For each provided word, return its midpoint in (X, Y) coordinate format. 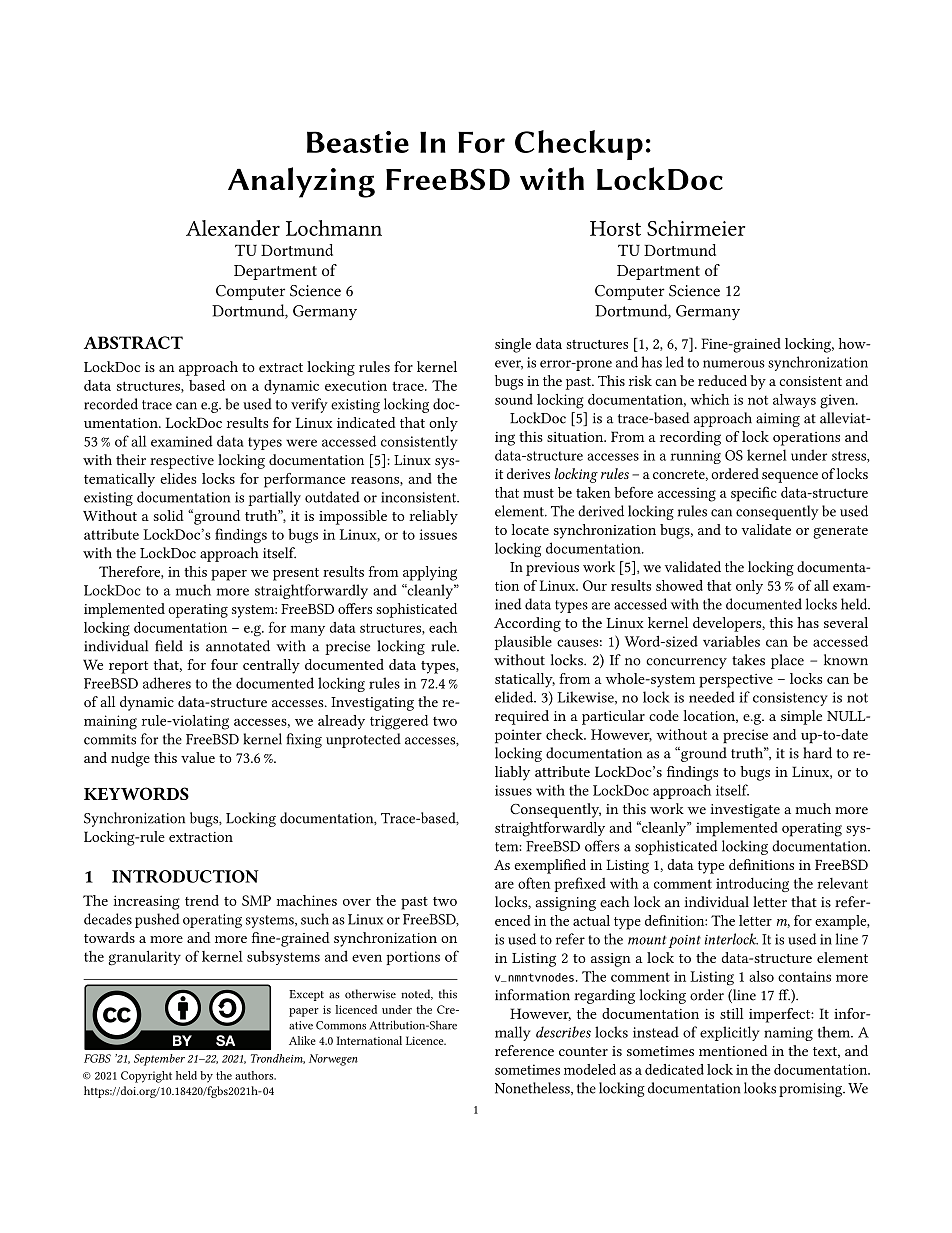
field (169, 646)
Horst (615, 228)
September (159, 1060)
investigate (745, 811)
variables (731, 641)
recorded (111, 404)
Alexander (233, 228)
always (794, 401)
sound (514, 399)
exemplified (550, 866)
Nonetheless (533, 1088)
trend (202, 900)
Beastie (358, 142)
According (527, 624)
